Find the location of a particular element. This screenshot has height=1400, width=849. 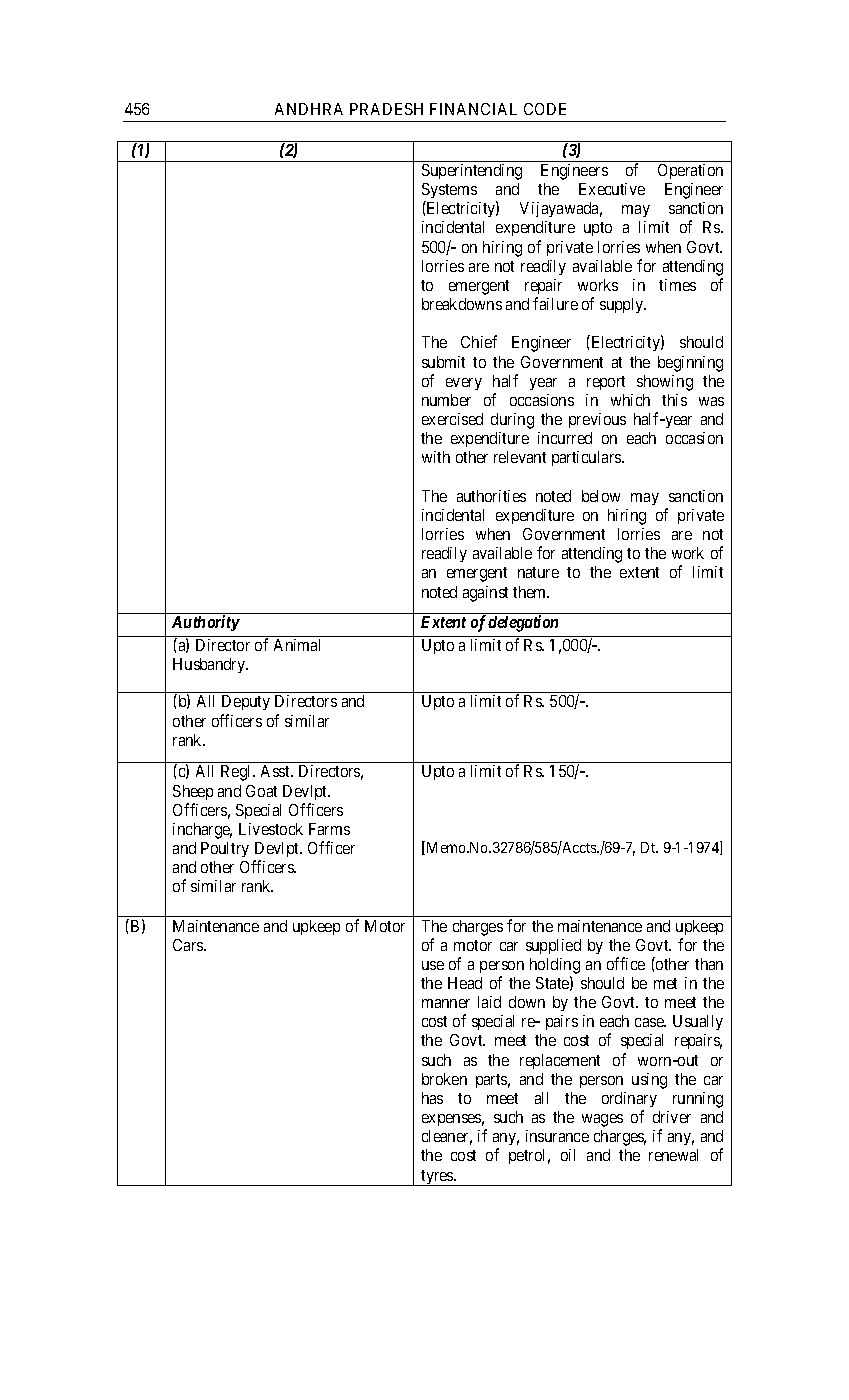

against is located at coordinates (485, 594).
